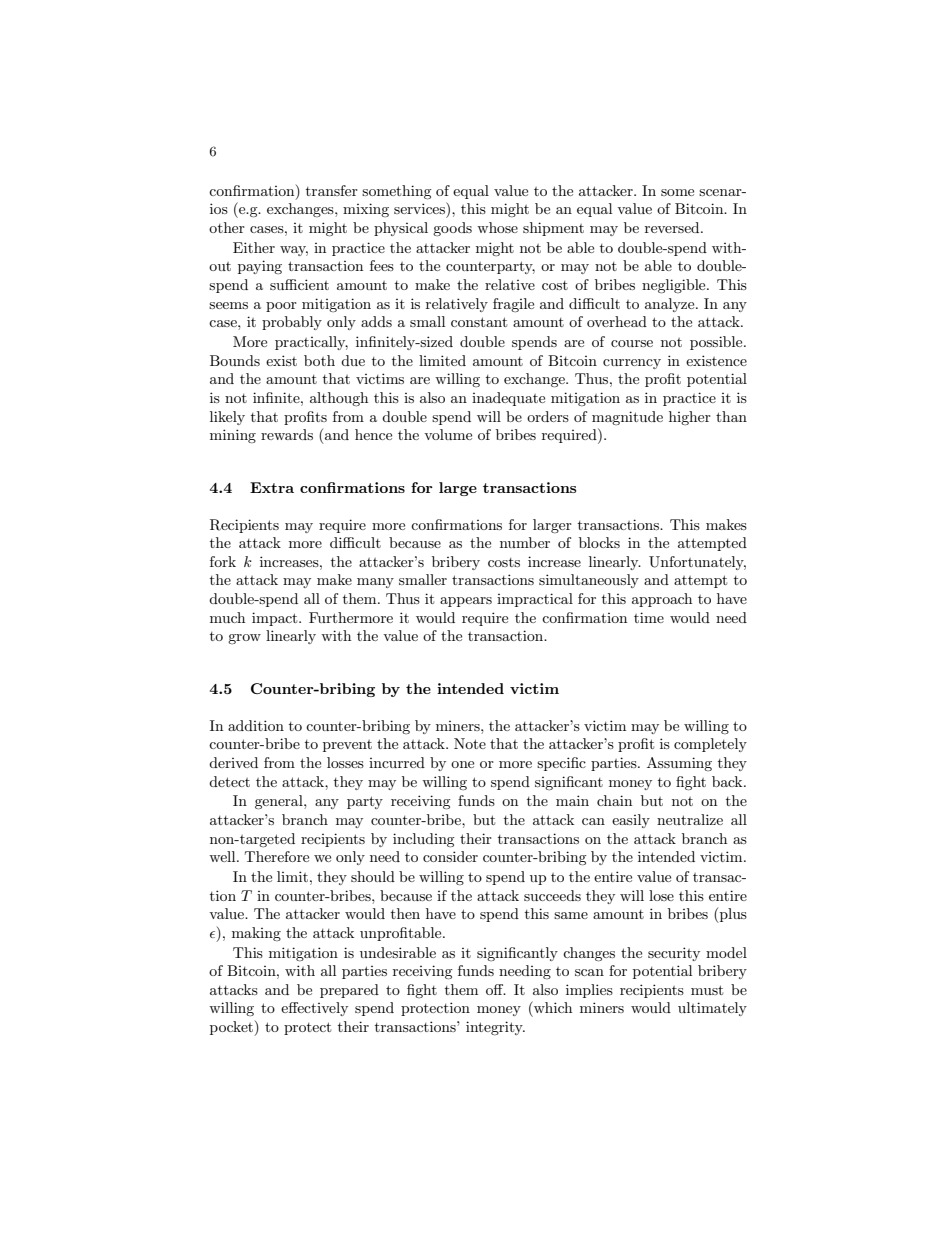 The image size is (952, 1233). What do you see at coordinates (272, 487) in the image?
I see `Extra` at bounding box center [272, 487].
